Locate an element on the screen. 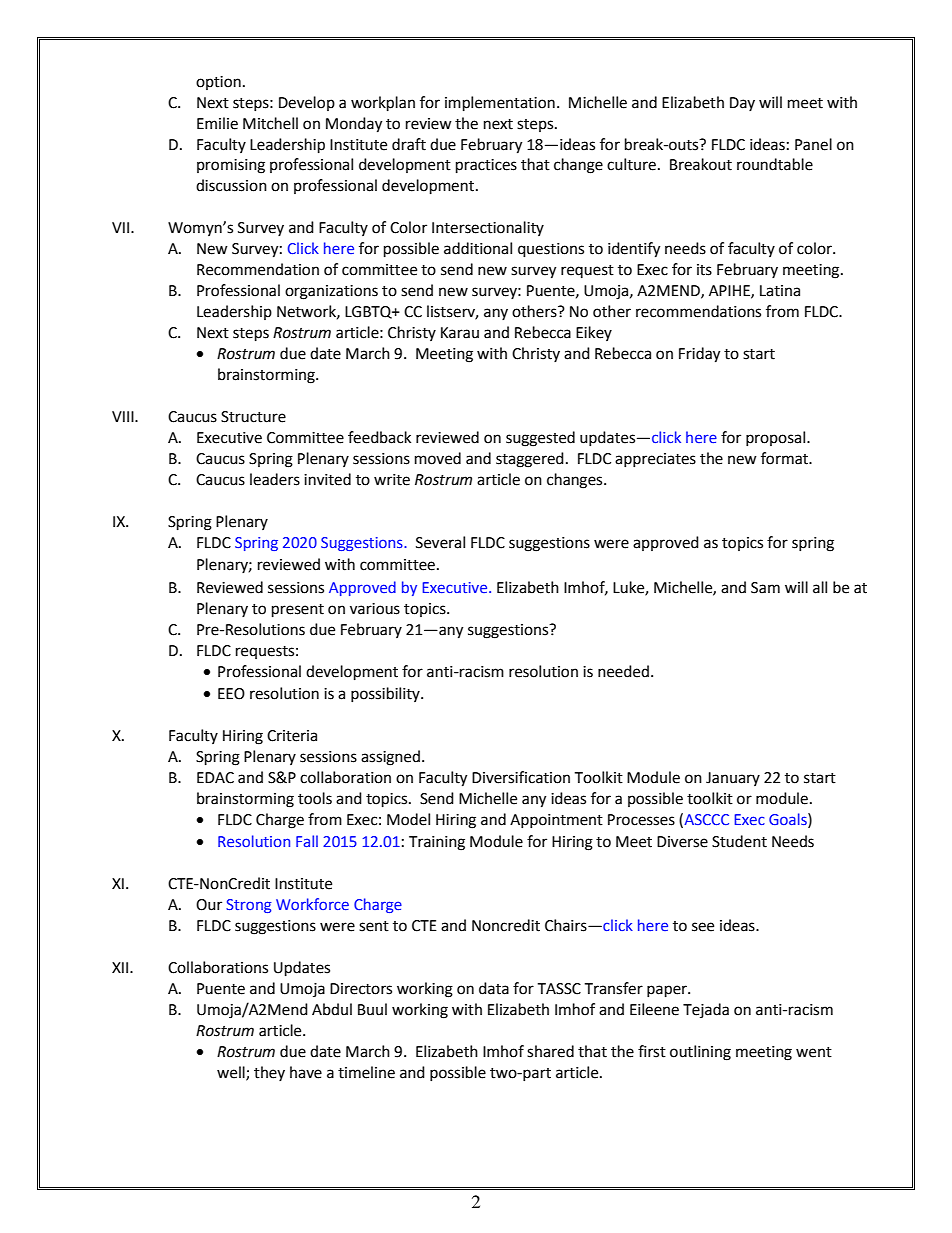  implementation is located at coordinates (500, 104).
